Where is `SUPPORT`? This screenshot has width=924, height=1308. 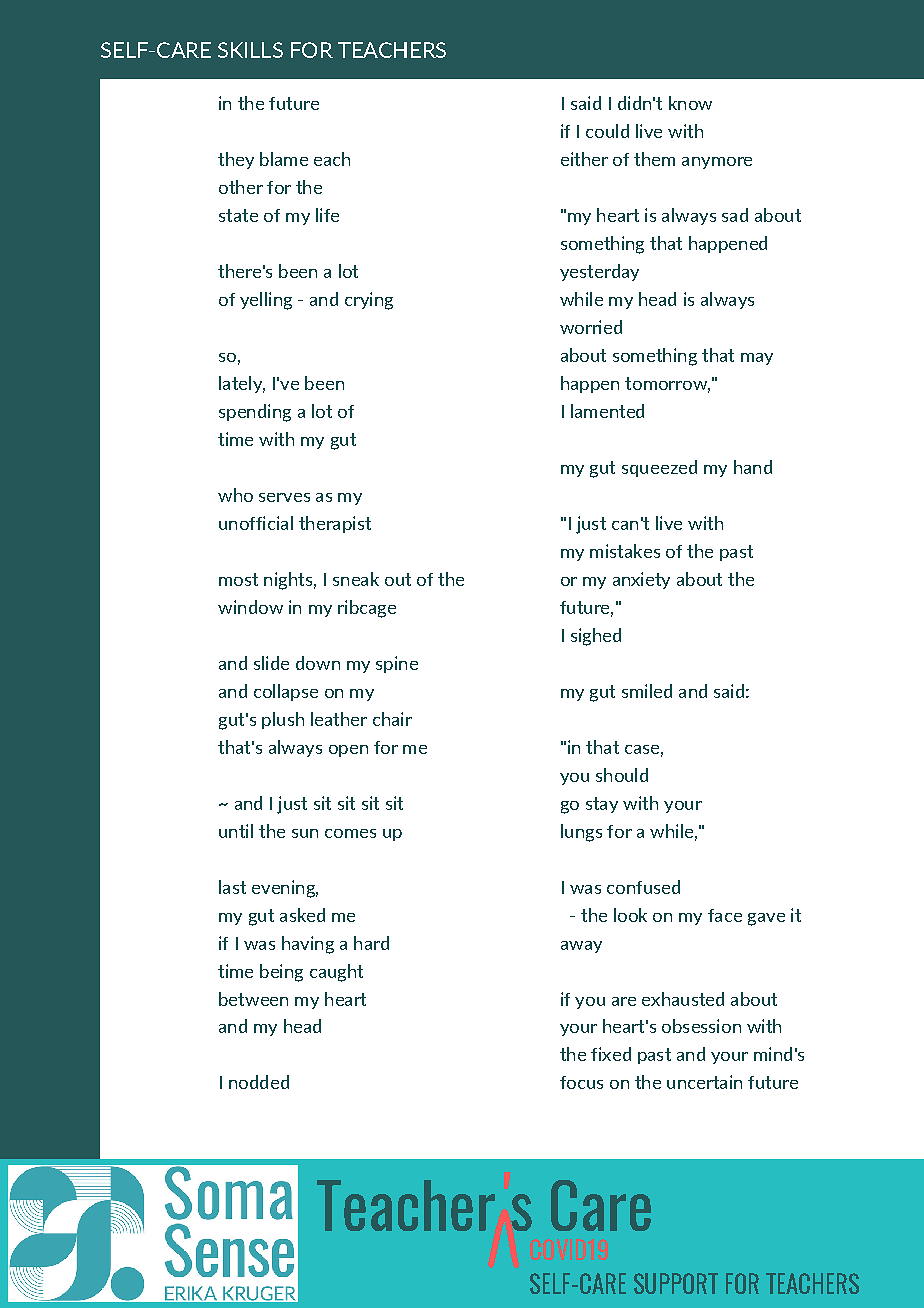 SUPPORT is located at coordinates (676, 1283).
